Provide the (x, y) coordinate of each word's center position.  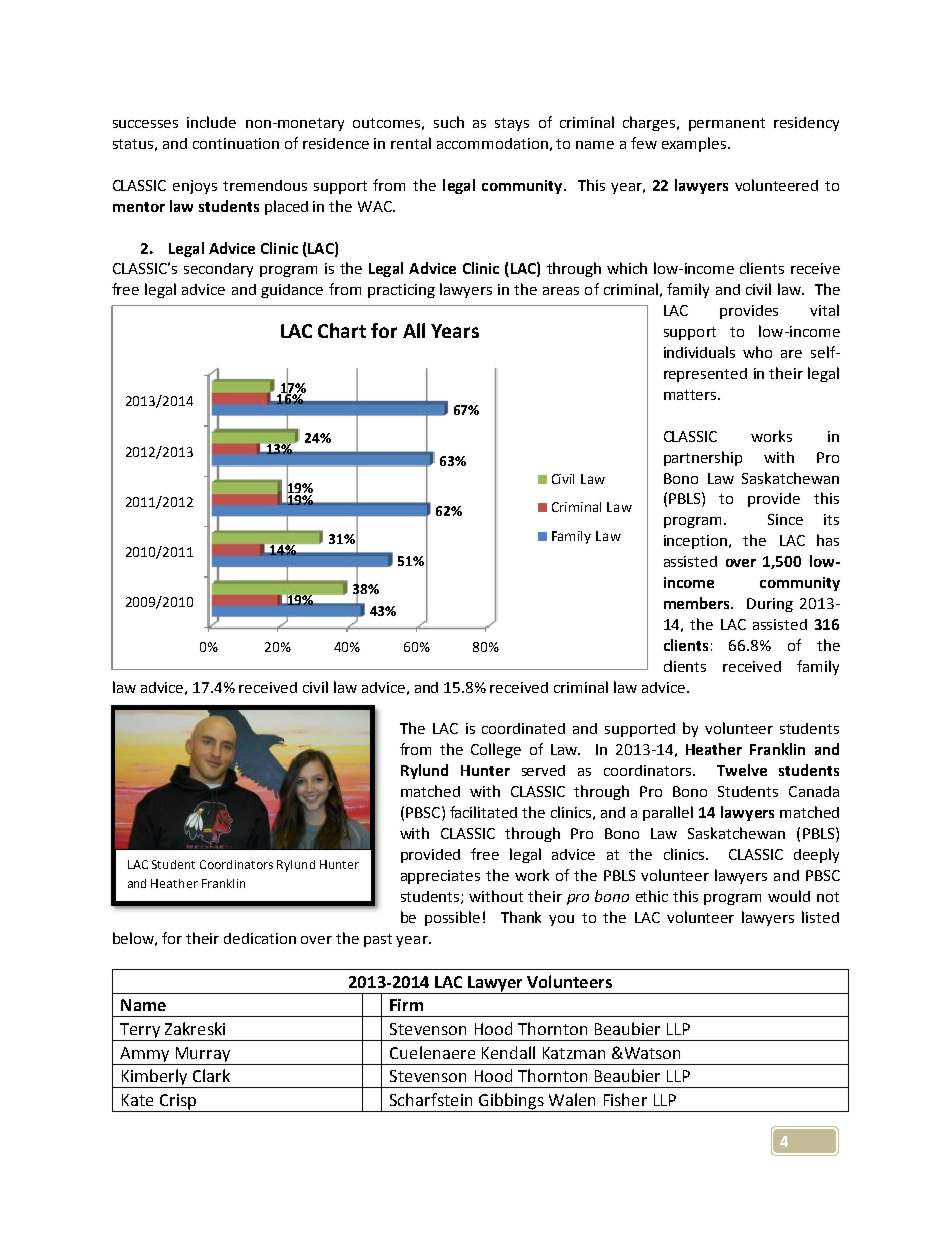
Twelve (742, 770)
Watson (651, 1053)
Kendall (508, 1052)
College (496, 750)
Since (785, 519)
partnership (703, 458)
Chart (342, 330)
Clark (211, 1075)
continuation (236, 143)
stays (512, 124)
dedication (260, 938)
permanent (727, 124)
